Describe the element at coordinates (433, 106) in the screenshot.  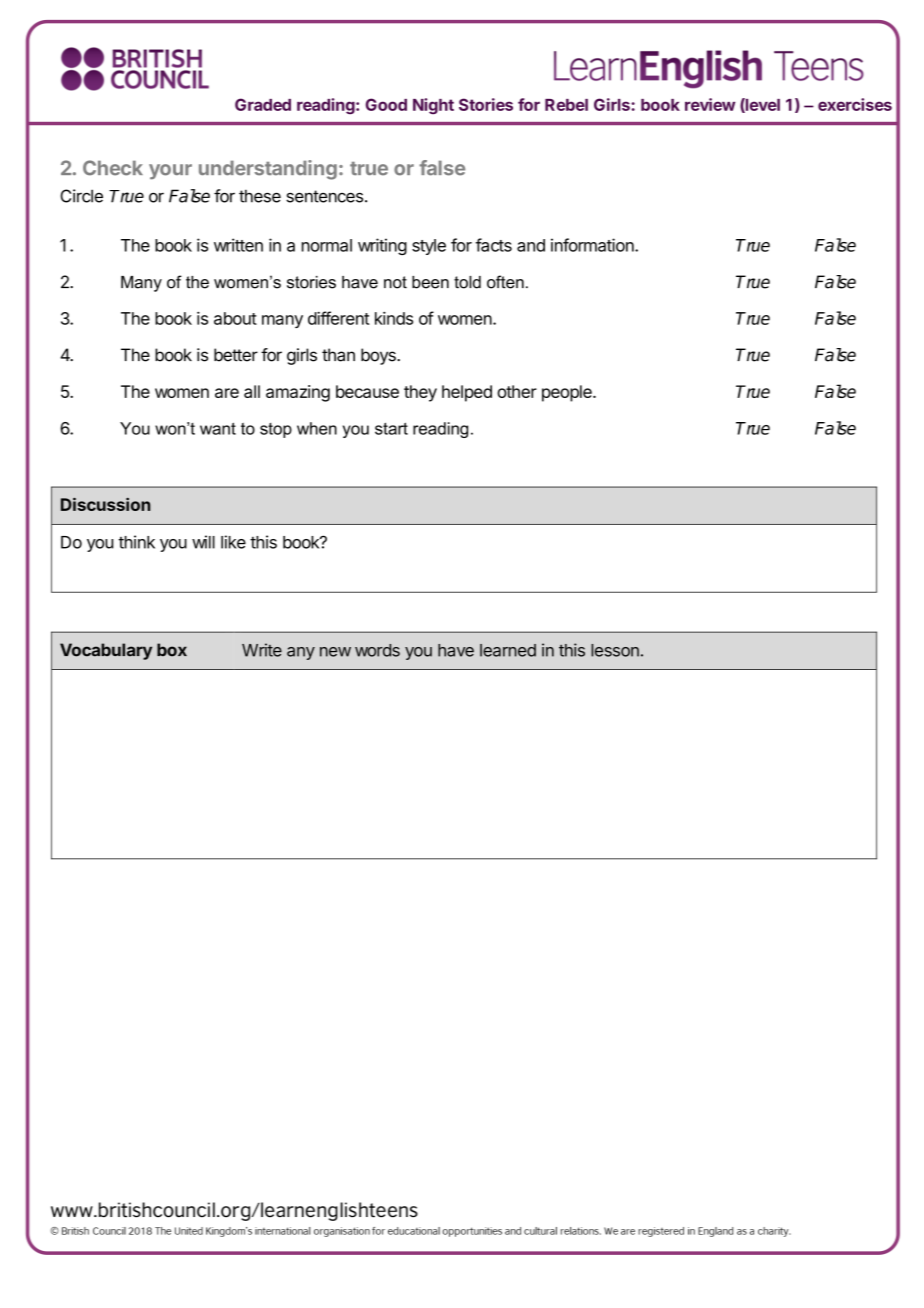
I see `Night` at that location.
